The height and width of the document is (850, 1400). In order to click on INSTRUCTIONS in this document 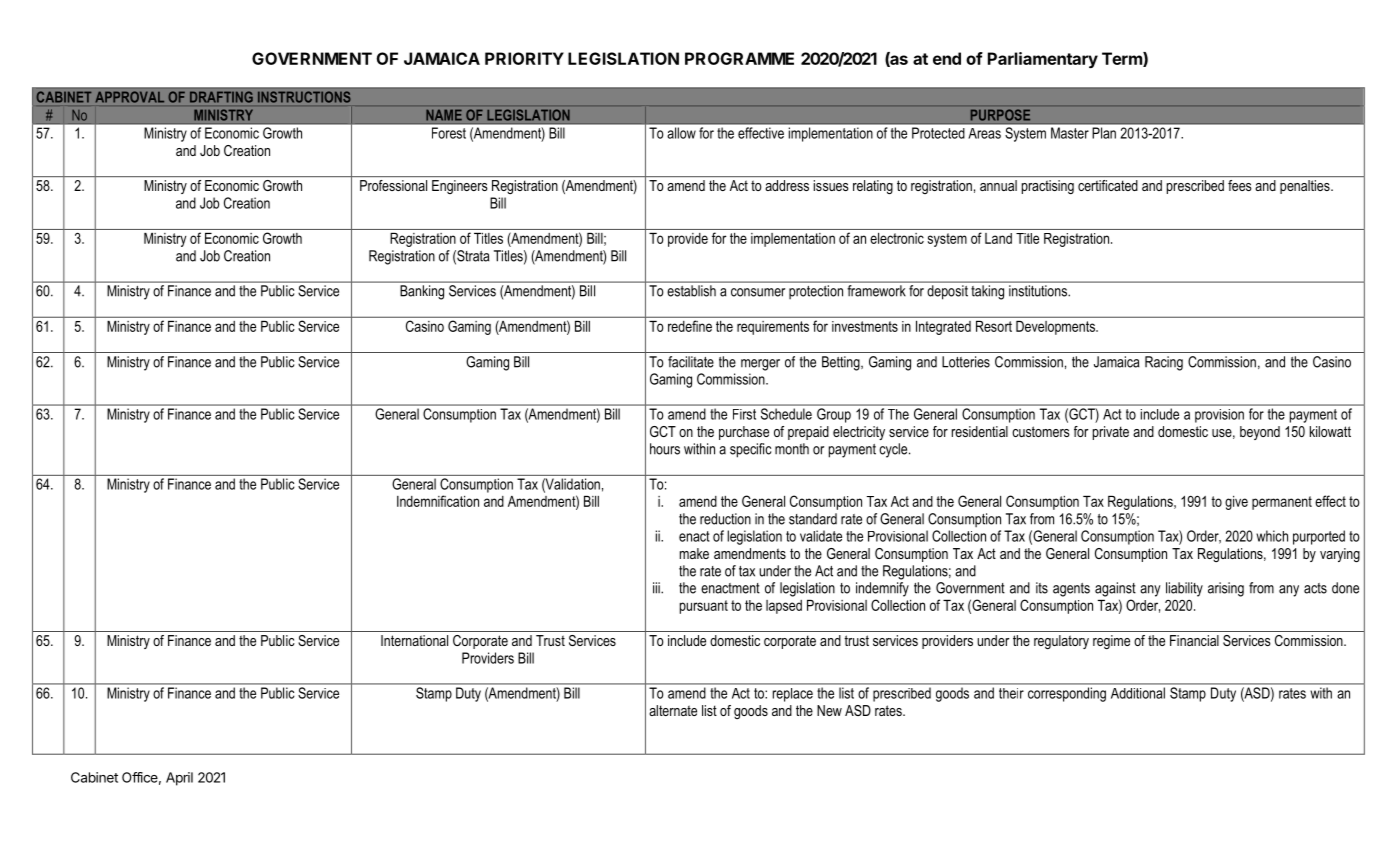, I will do `click(304, 97)`.
